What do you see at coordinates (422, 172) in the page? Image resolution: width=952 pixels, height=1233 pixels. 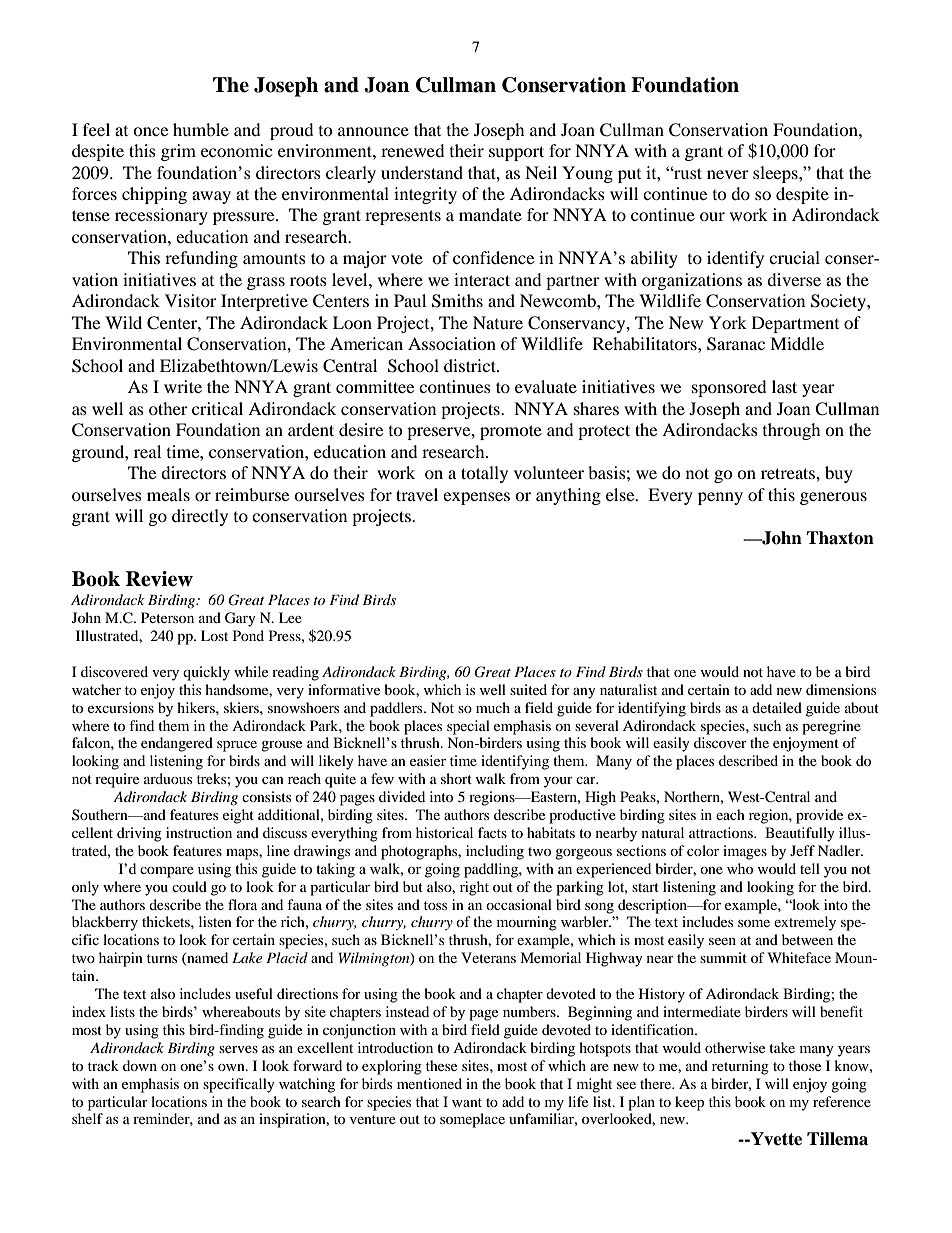 I see `understand` at bounding box center [422, 172].
